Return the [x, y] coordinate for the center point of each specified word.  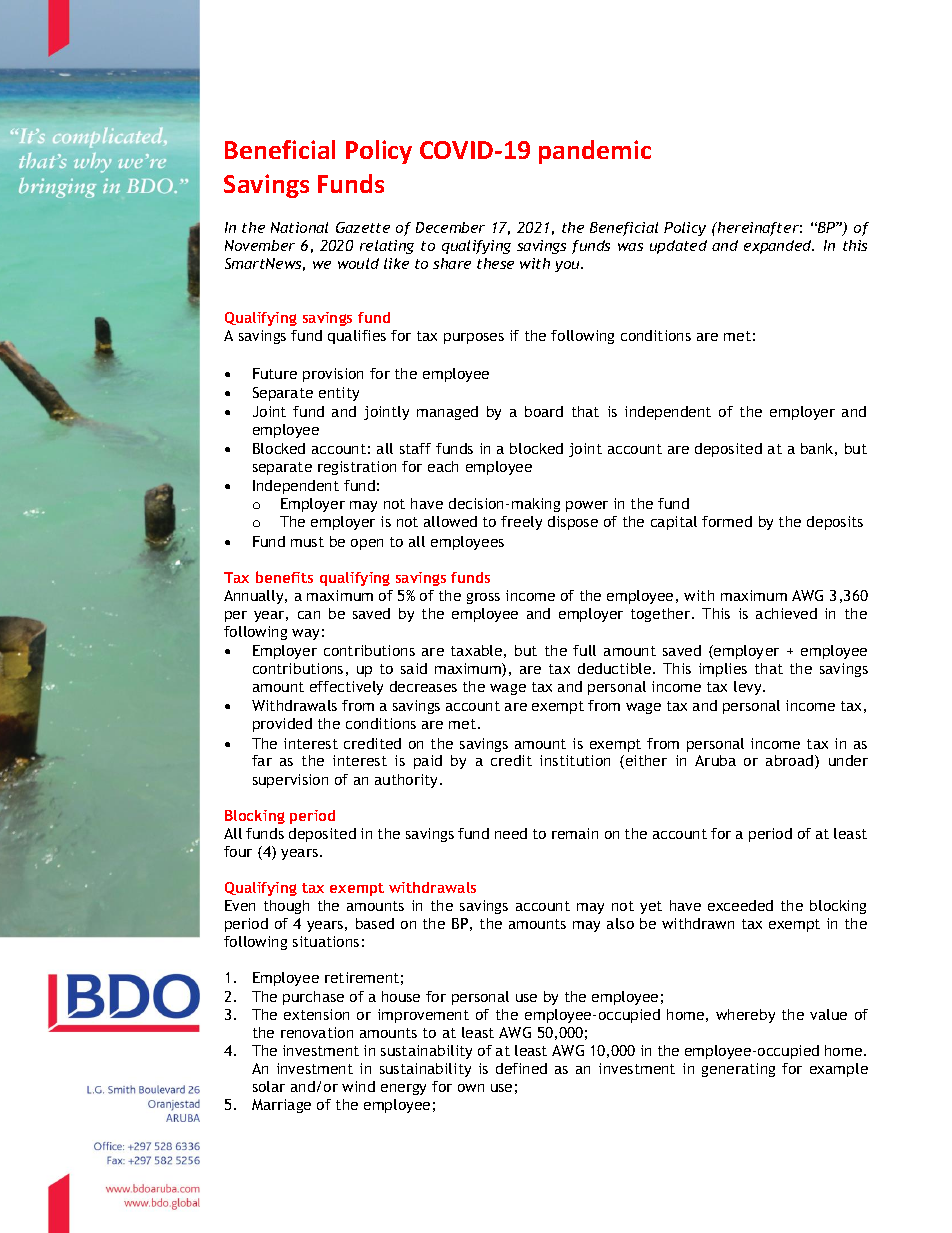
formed [727, 521]
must [307, 542]
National [299, 227]
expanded [779, 247]
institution [575, 760]
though [286, 907]
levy [749, 688]
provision [333, 375]
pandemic [595, 152]
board [544, 411]
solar [269, 1086]
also [620, 923]
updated [678, 247]
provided [282, 725]
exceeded [740, 905]
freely [521, 523]
